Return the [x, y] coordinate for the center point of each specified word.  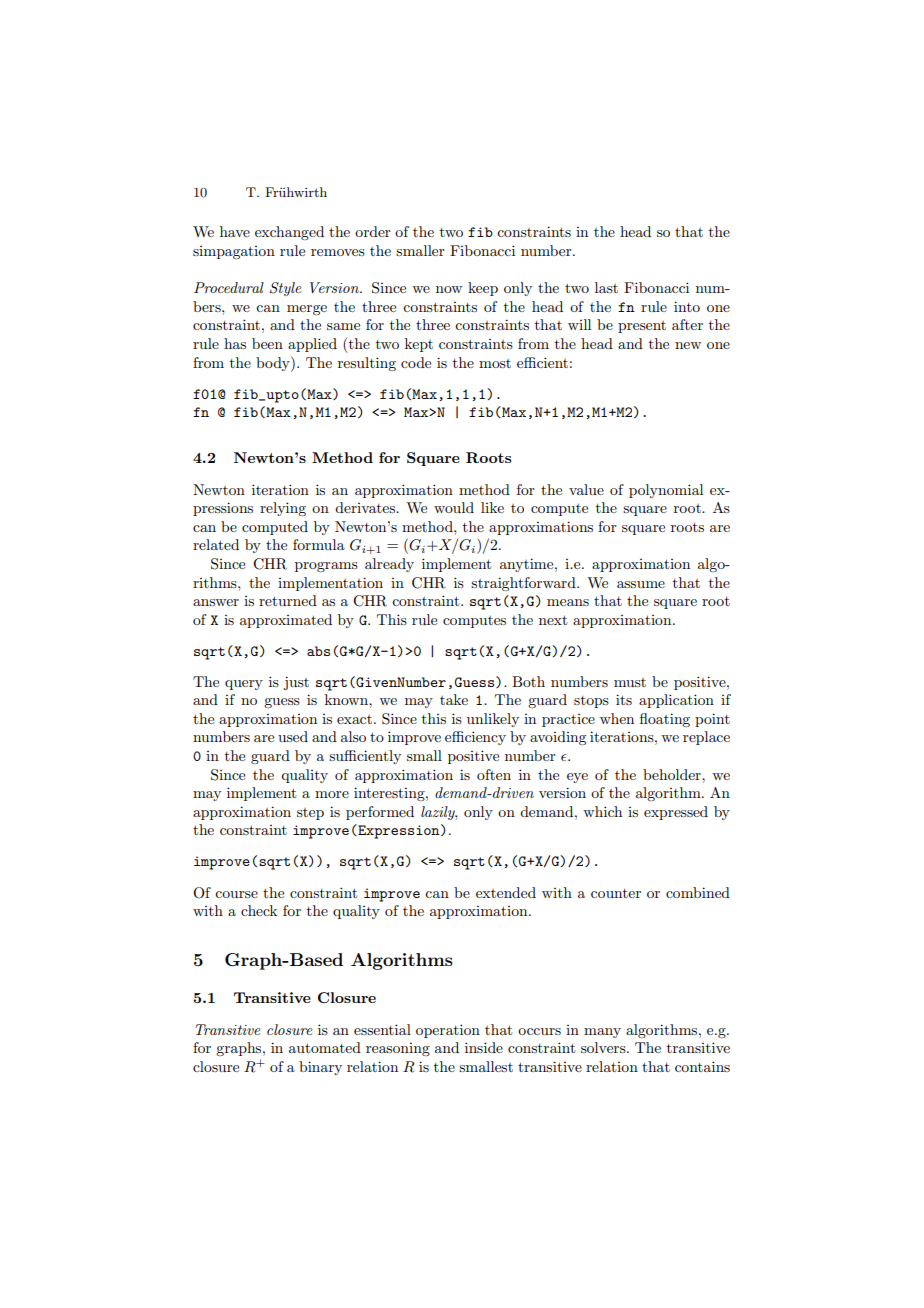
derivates [366, 507]
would [454, 507]
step [310, 814]
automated [325, 1047]
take [454, 699]
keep [483, 289]
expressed [676, 813]
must [630, 682]
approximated [286, 621]
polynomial [666, 491]
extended [506, 892]
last [606, 287]
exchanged [289, 233]
